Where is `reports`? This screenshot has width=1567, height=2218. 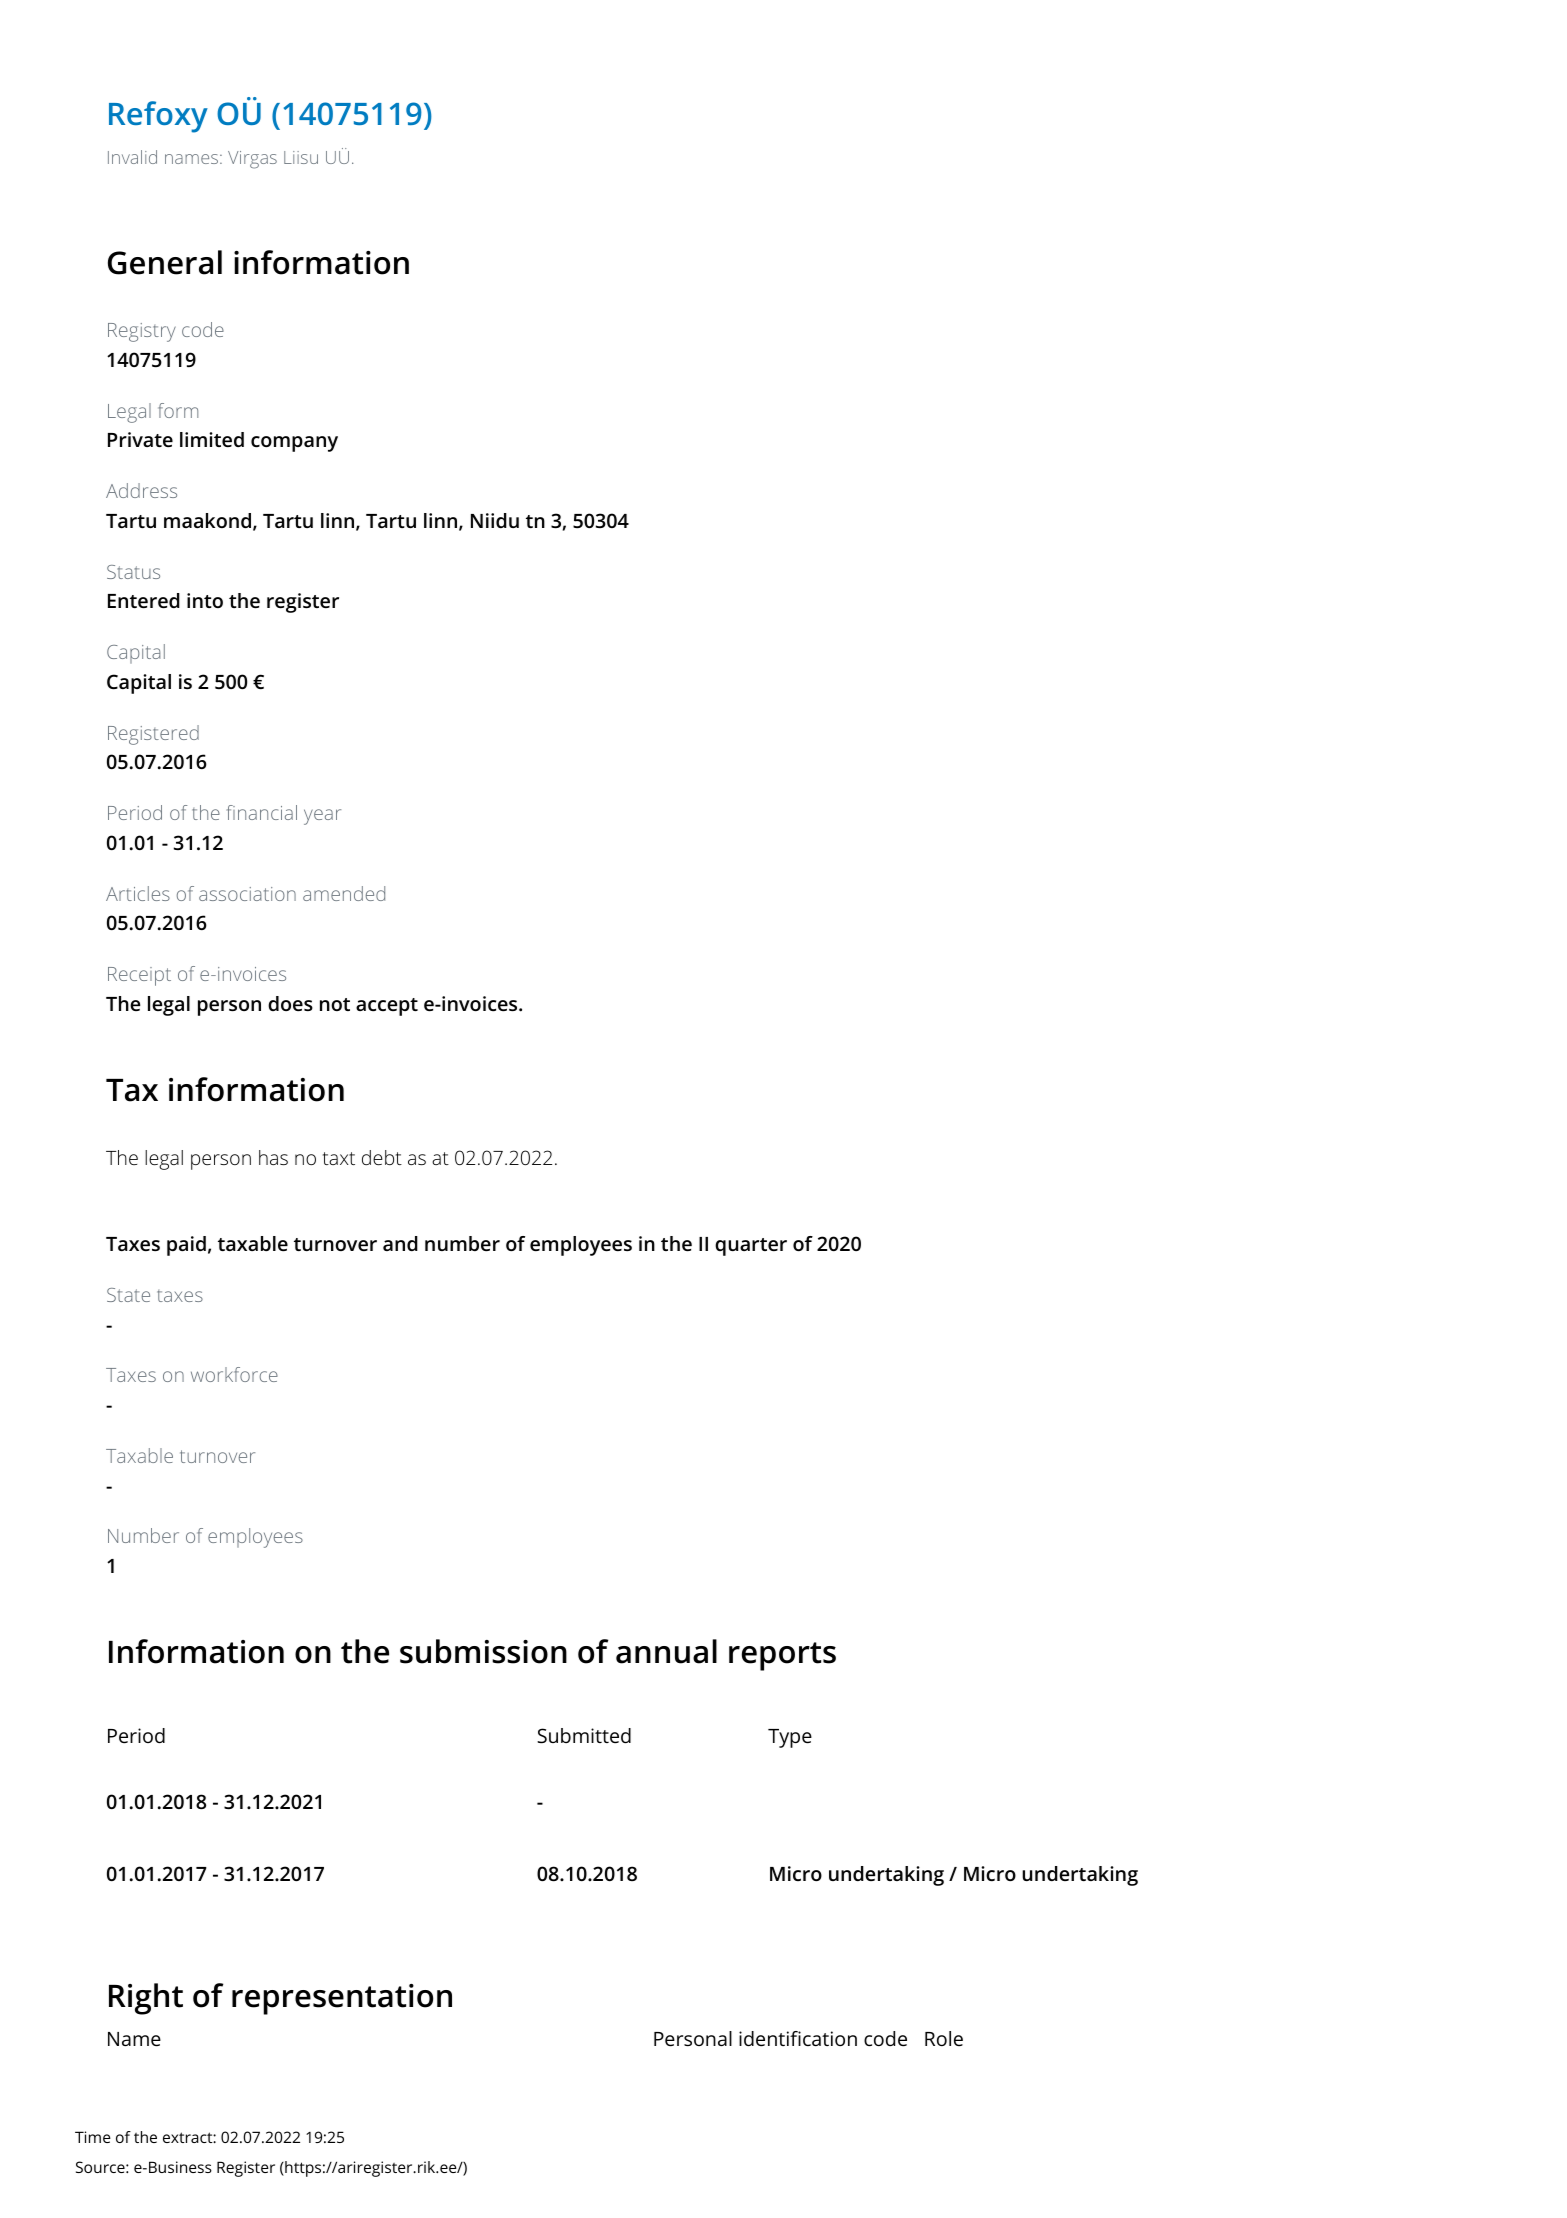 reports is located at coordinates (782, 1656).
